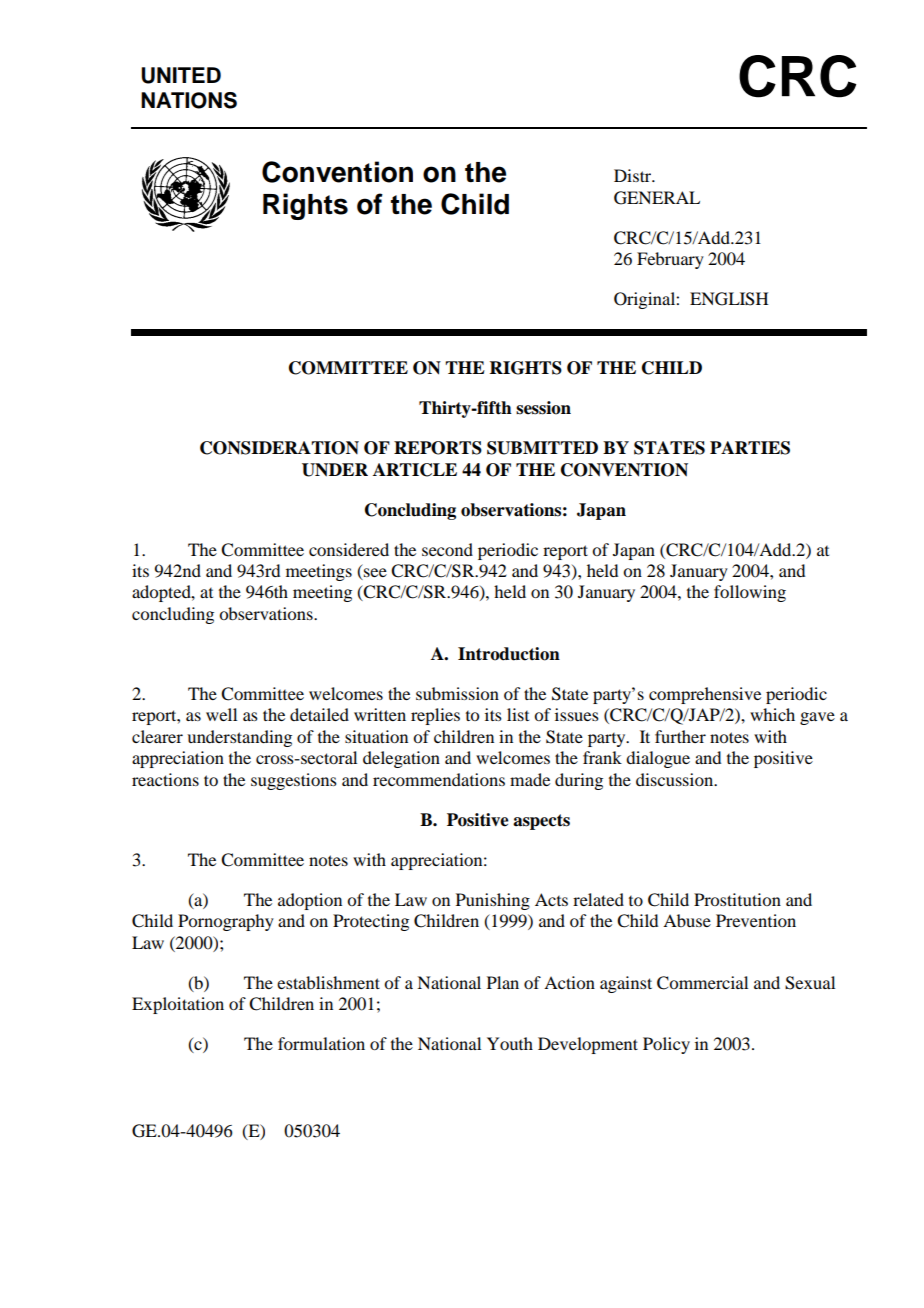 The height and width of the page is (1308, 924). Describe the element at coordinates (510, 1043) in the page. I see `Youth` at that location.
